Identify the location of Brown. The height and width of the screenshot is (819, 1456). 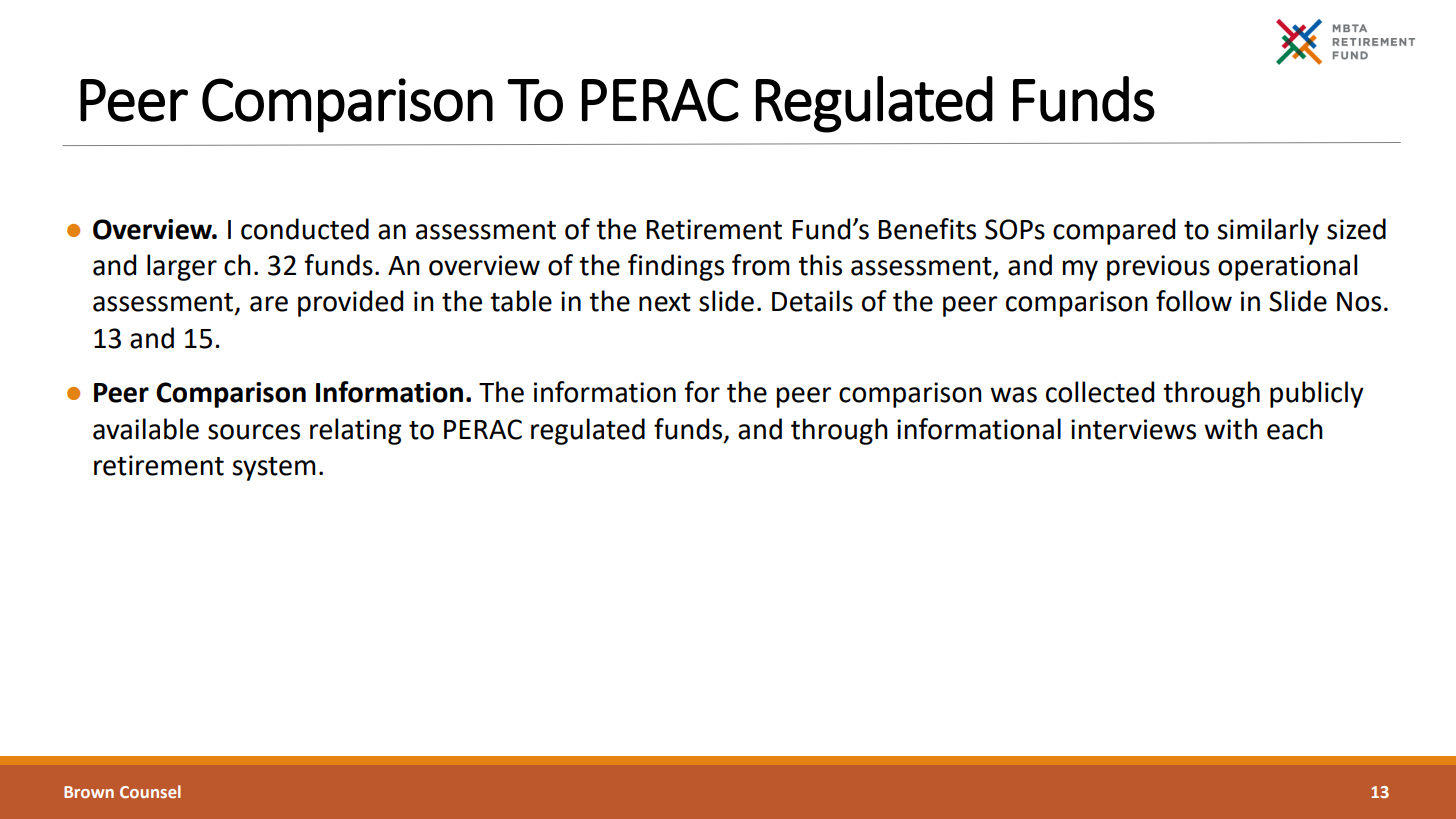
(89, 792).
